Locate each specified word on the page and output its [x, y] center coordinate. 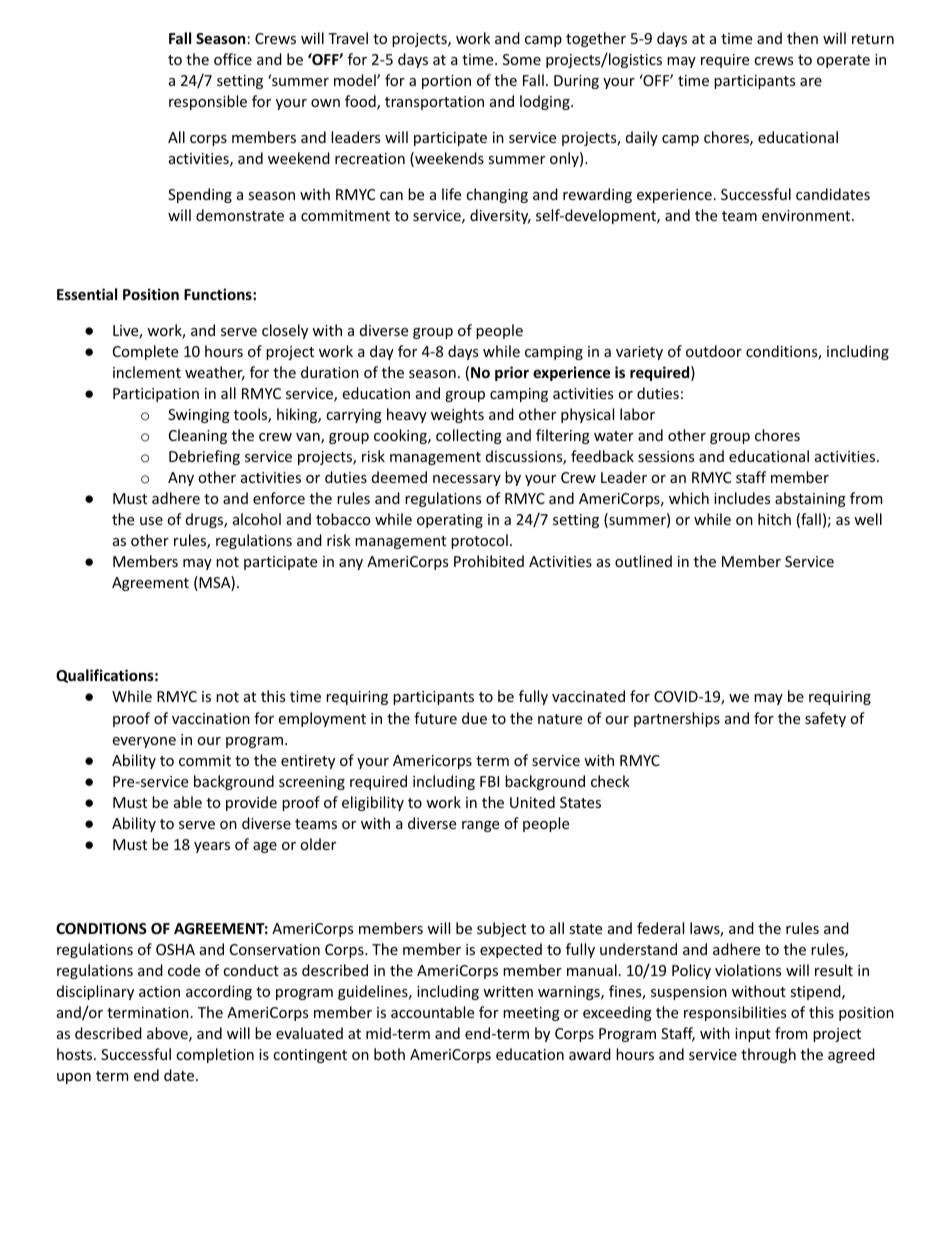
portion [446, 82]
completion [215, 1055]
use [151, 521]
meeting [531, 1014]
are [811, 82]
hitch [774, 519]
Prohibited [489, 561]
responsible [208, 102]
